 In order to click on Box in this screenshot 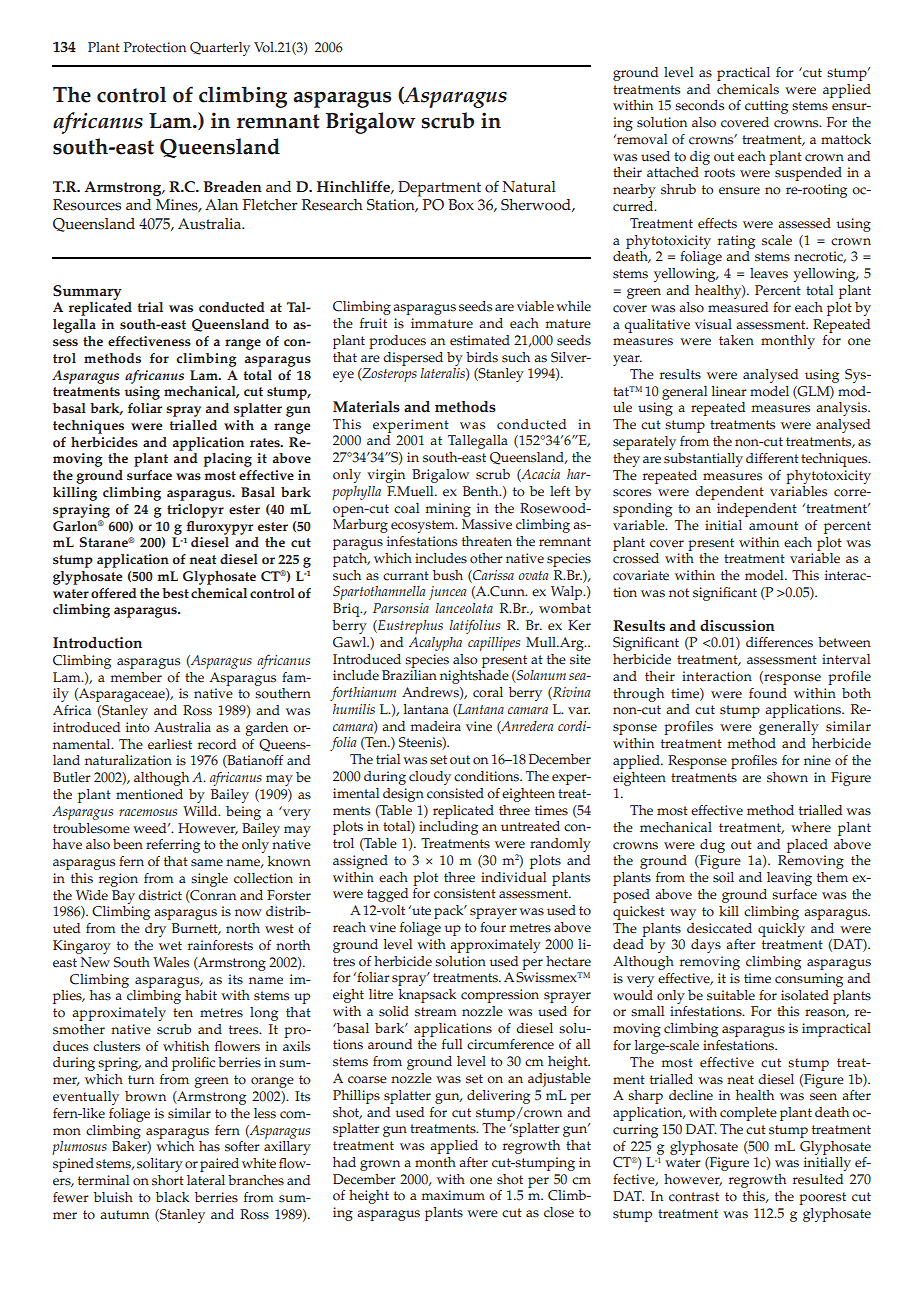, I will do `click(461, 205)`.
